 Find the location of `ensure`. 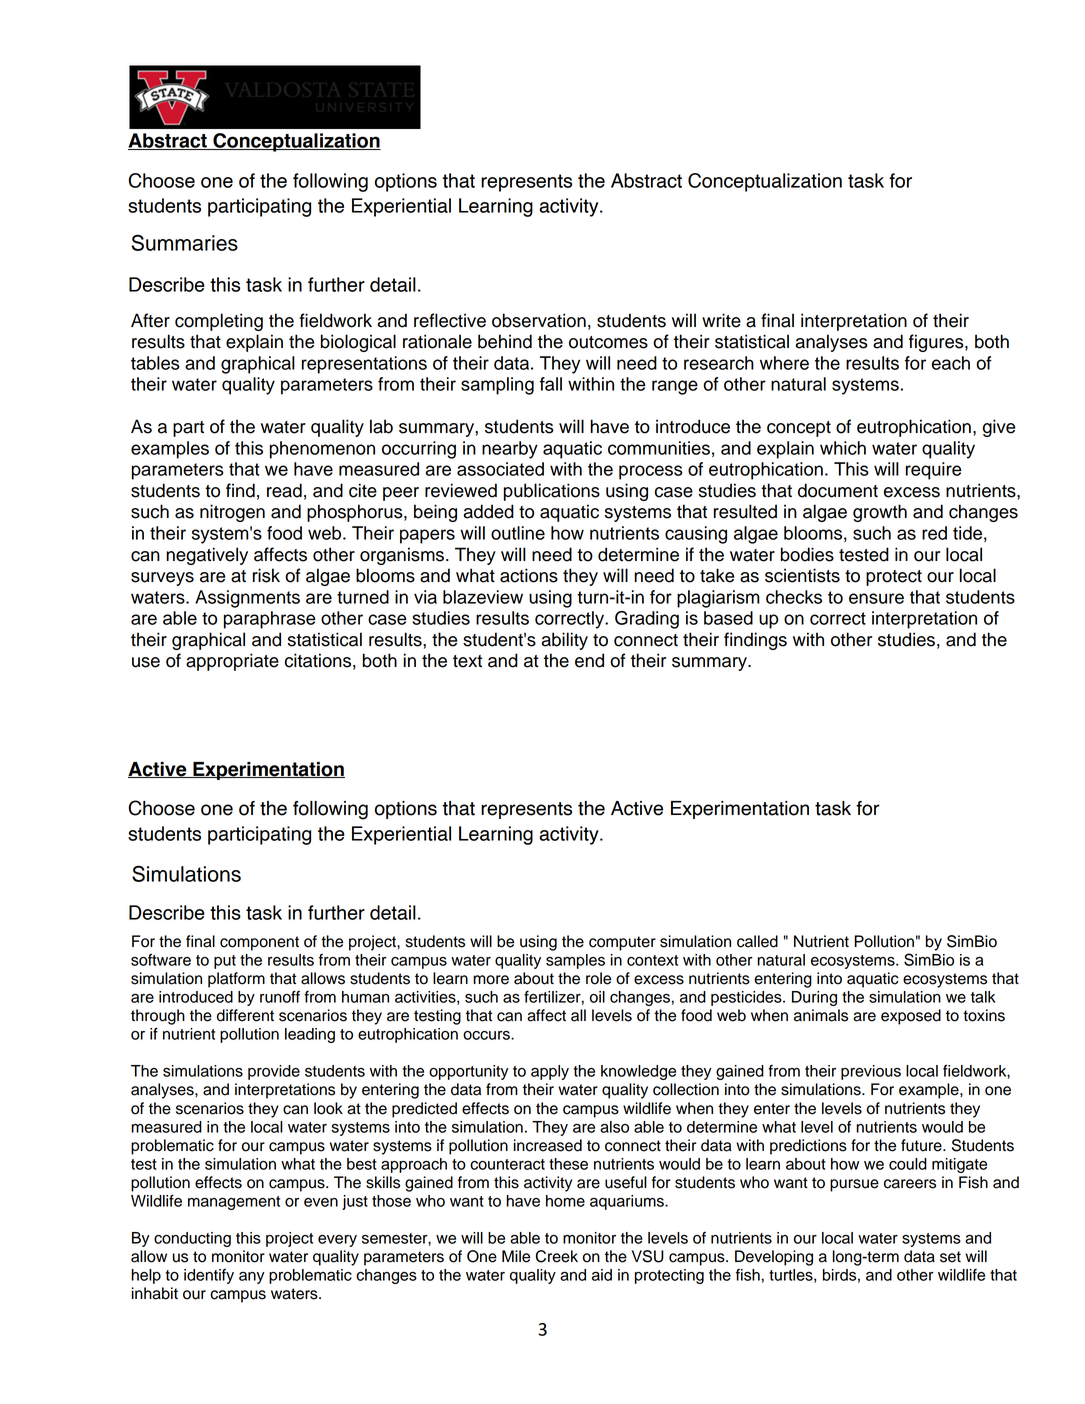

ensure is located at coordinates (876, 598).
